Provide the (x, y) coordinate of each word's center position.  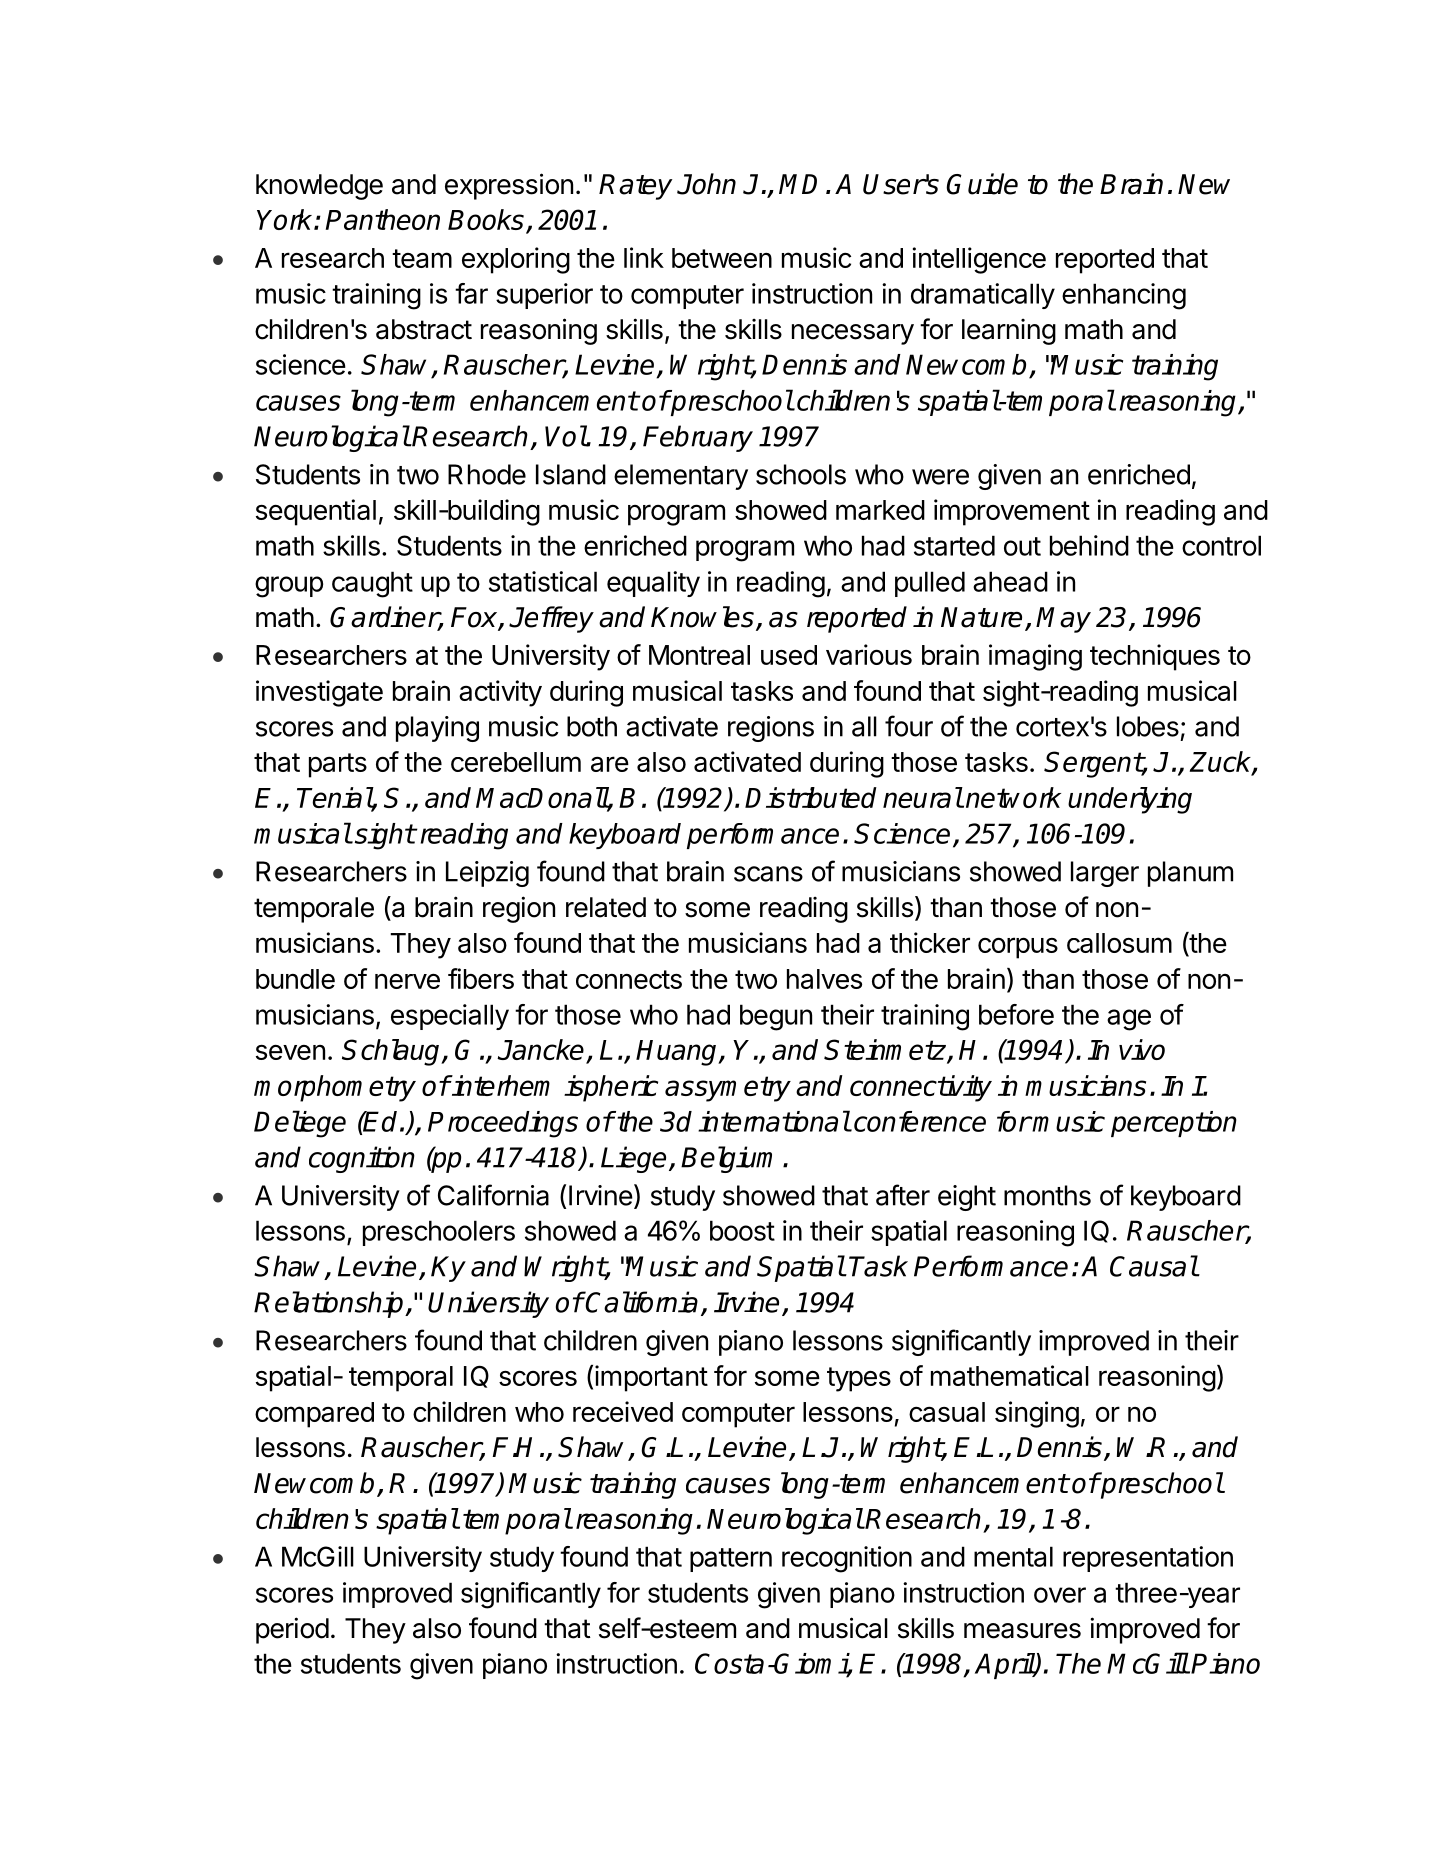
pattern (731, 1560)
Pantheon (382, 219)
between (722, 258)
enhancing (1124, 296)
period (292, 1630)
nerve (407, 981)
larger (1105, 874)
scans (768, 874)
